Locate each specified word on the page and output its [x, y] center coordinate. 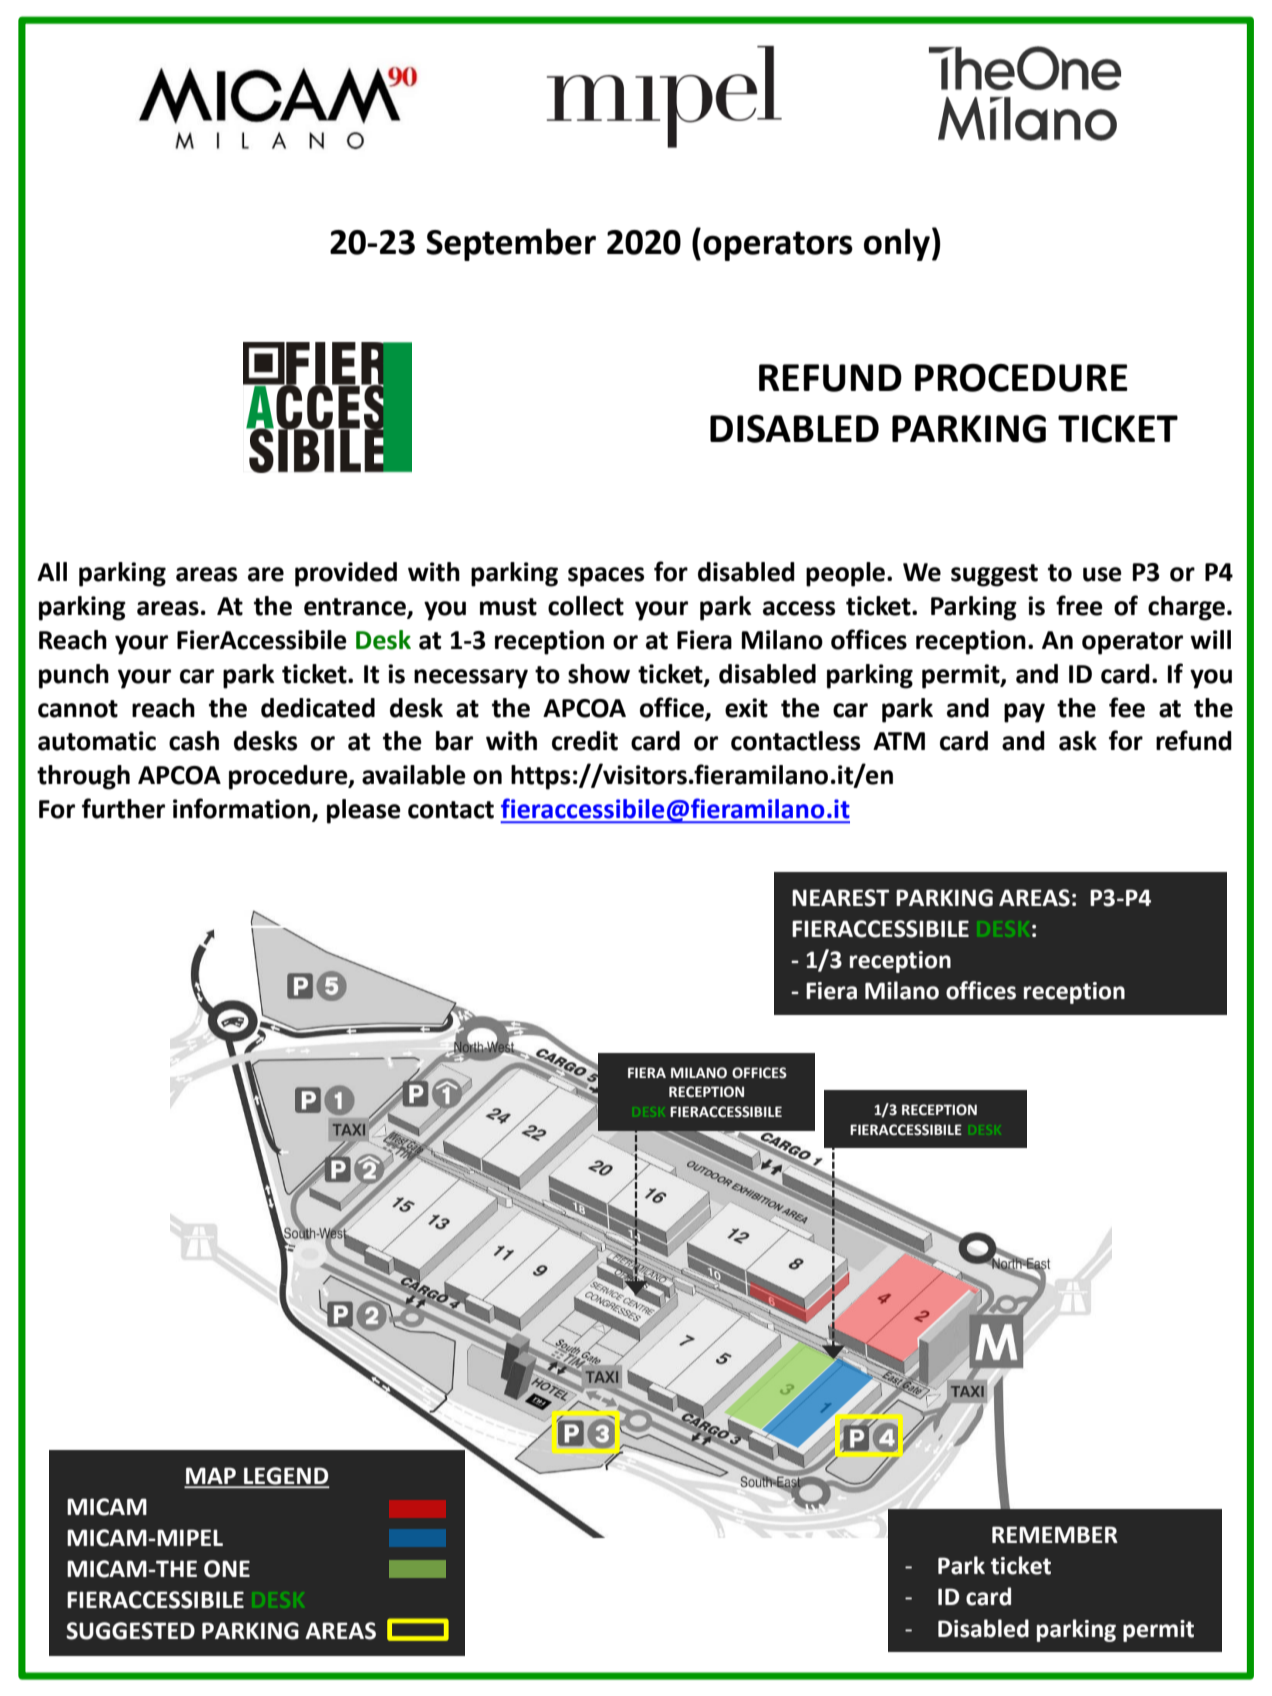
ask [1078, 741]
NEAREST [840, 898]
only [897, 244]
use [1102, 574]
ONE [227, 1569]
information [241, 808]
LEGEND [285, 1477]
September [511, 244]
